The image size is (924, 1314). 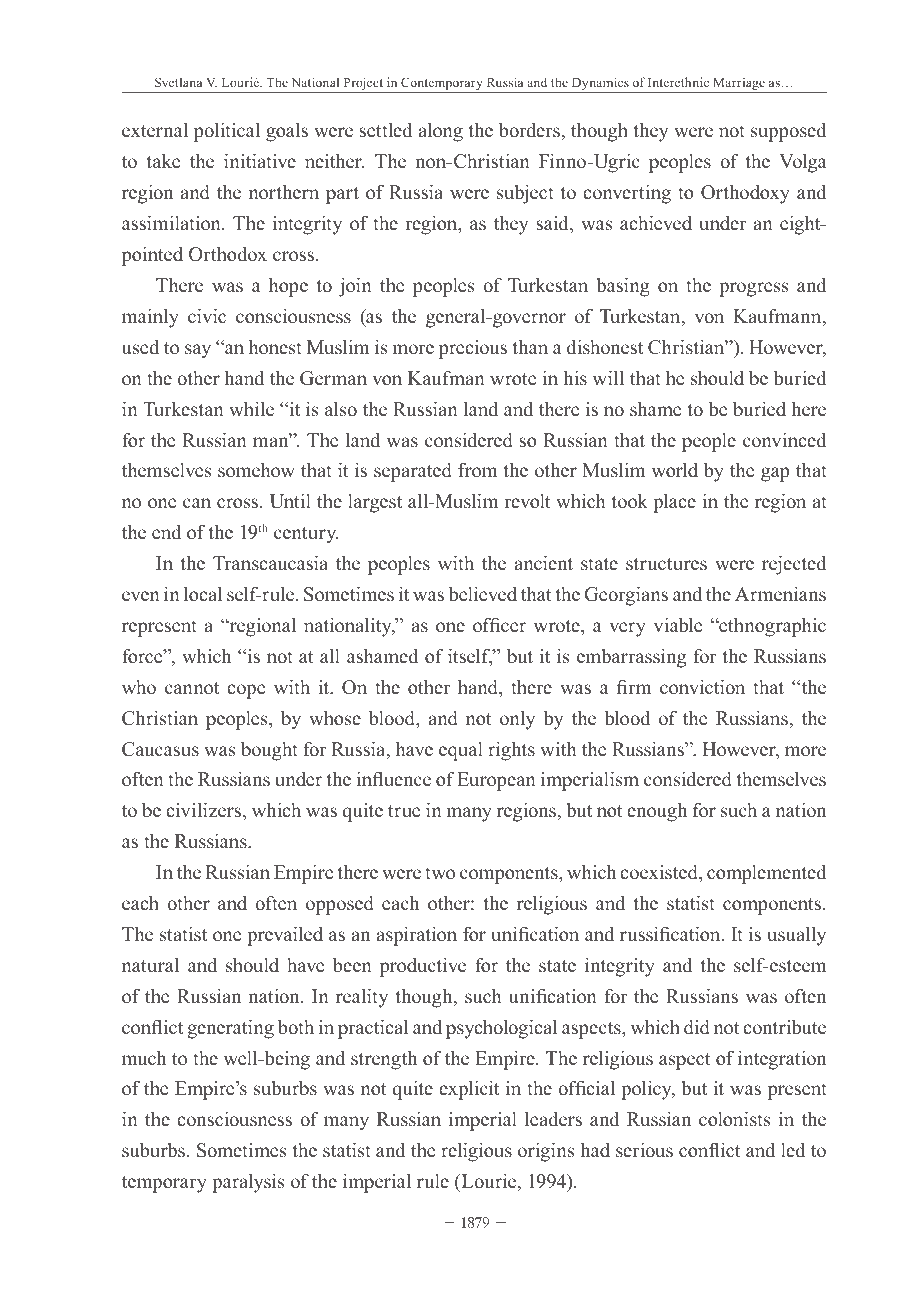 What do you see at coordinates (441, 132) in the screenshot?
I see `along` at bounding box center [441, 132].
